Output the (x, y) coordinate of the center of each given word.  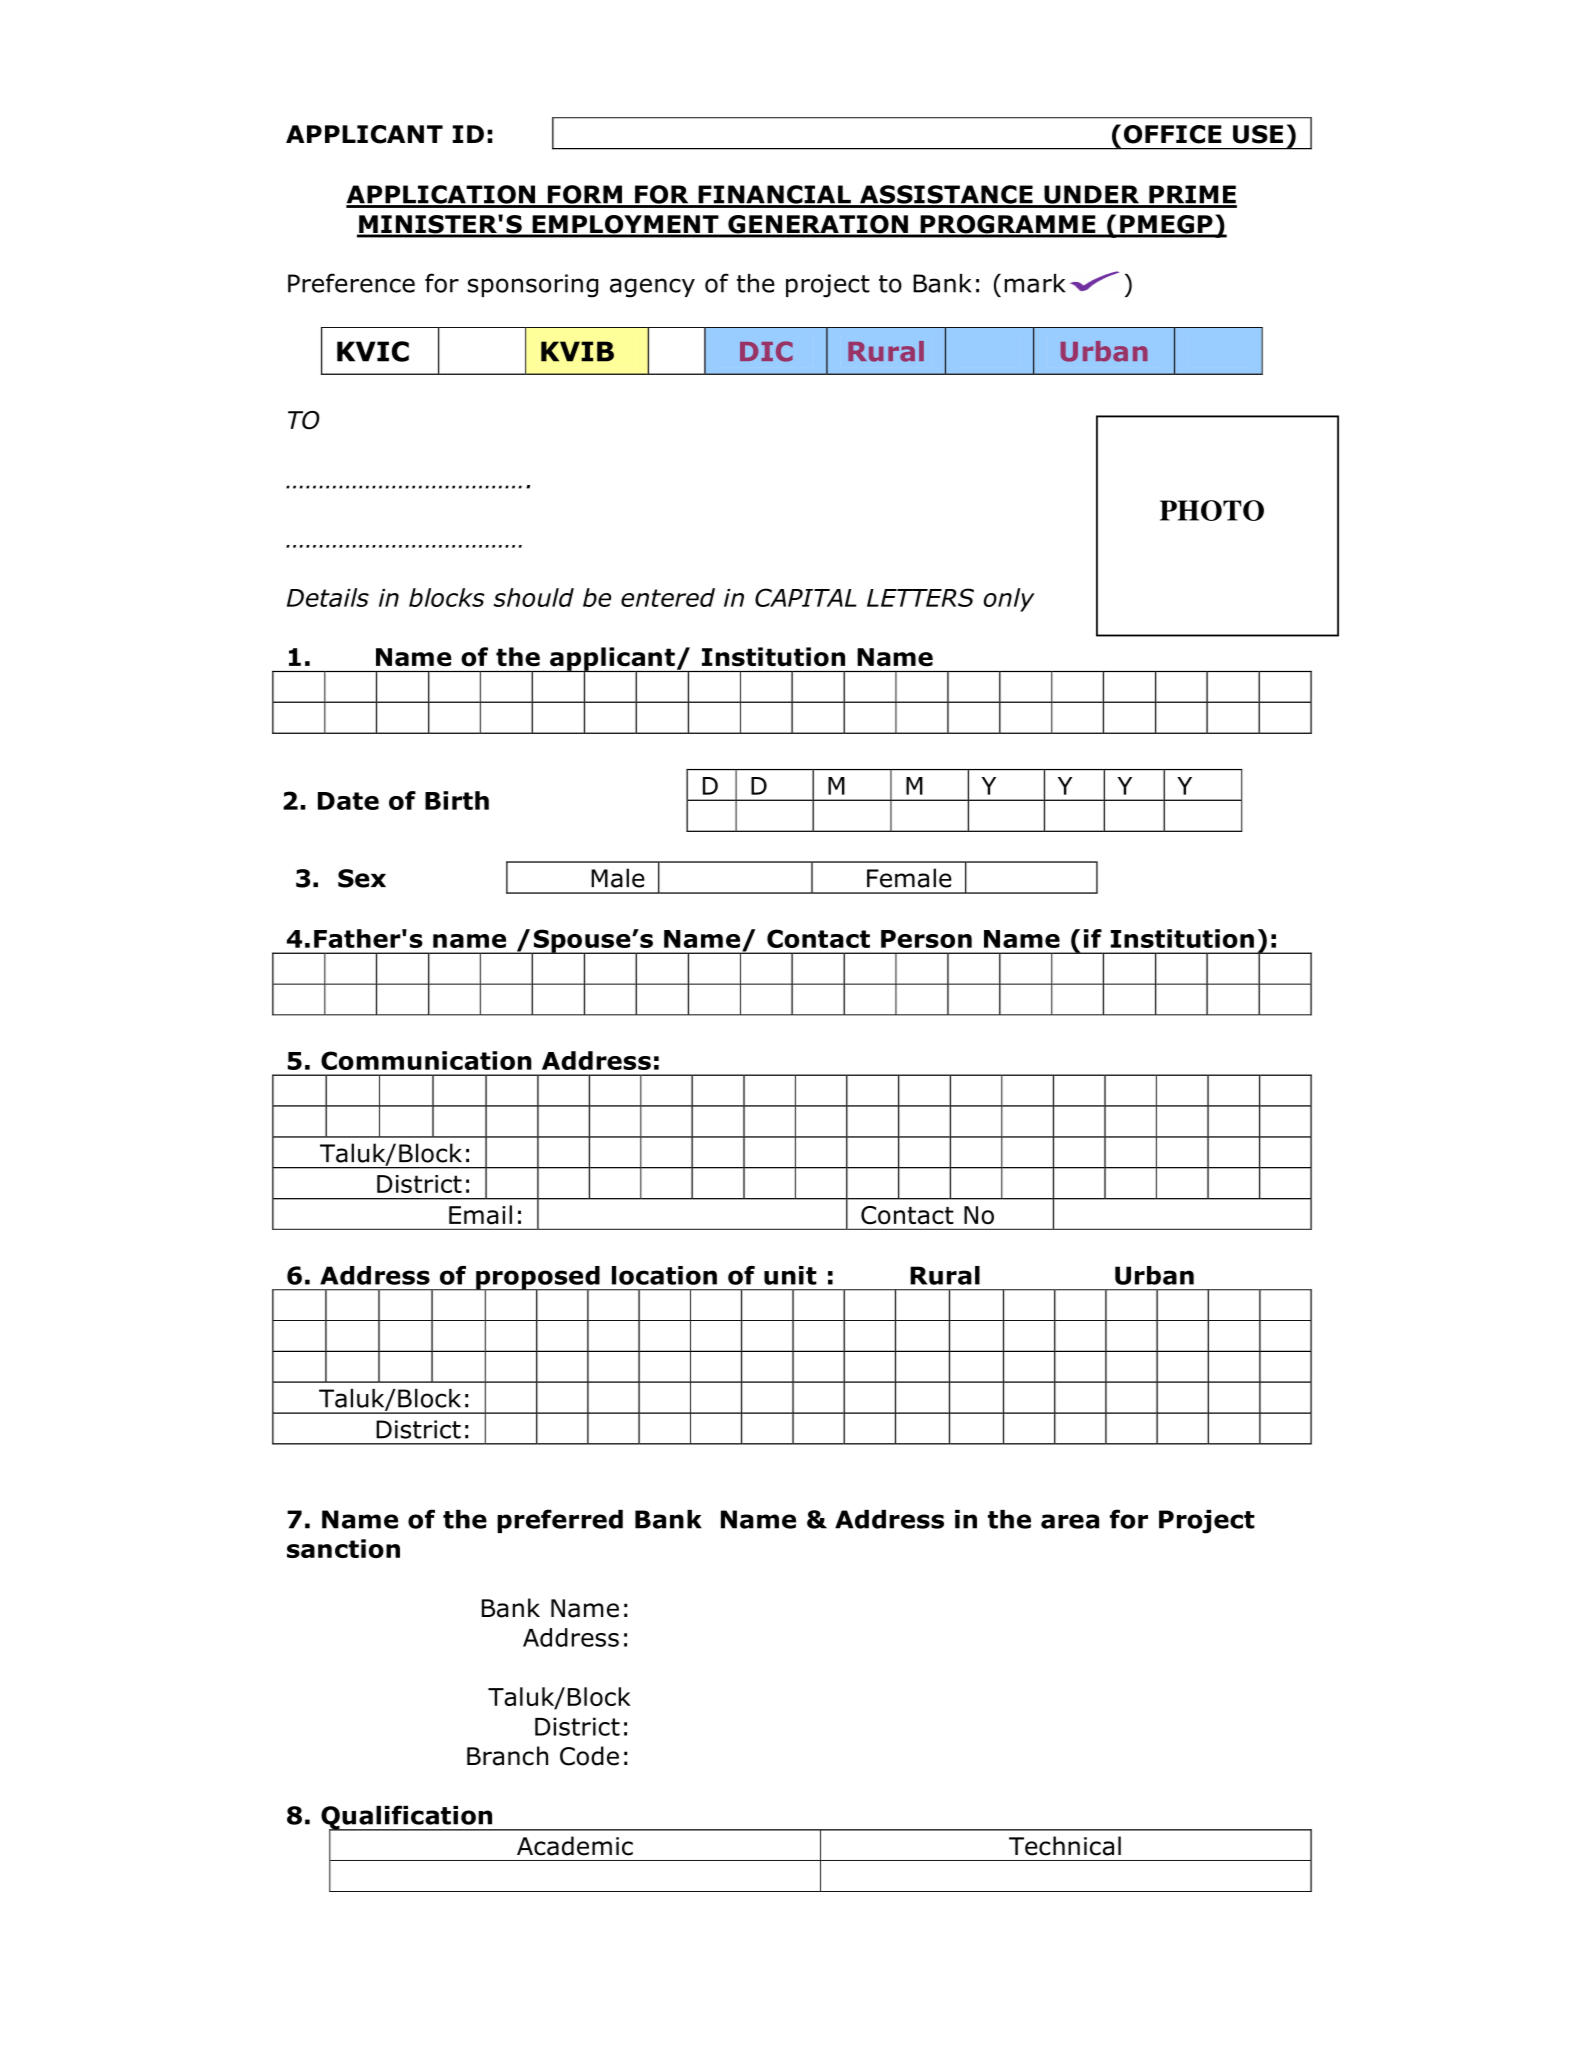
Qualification (408, 1818)
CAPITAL (806, 597)
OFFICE (1173, 134)
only (1009, 600)
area (1070, 1521)
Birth (457, 800)
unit (790, 1275)
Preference (351, 283)
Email (480, 1215)
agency (652, 288)
